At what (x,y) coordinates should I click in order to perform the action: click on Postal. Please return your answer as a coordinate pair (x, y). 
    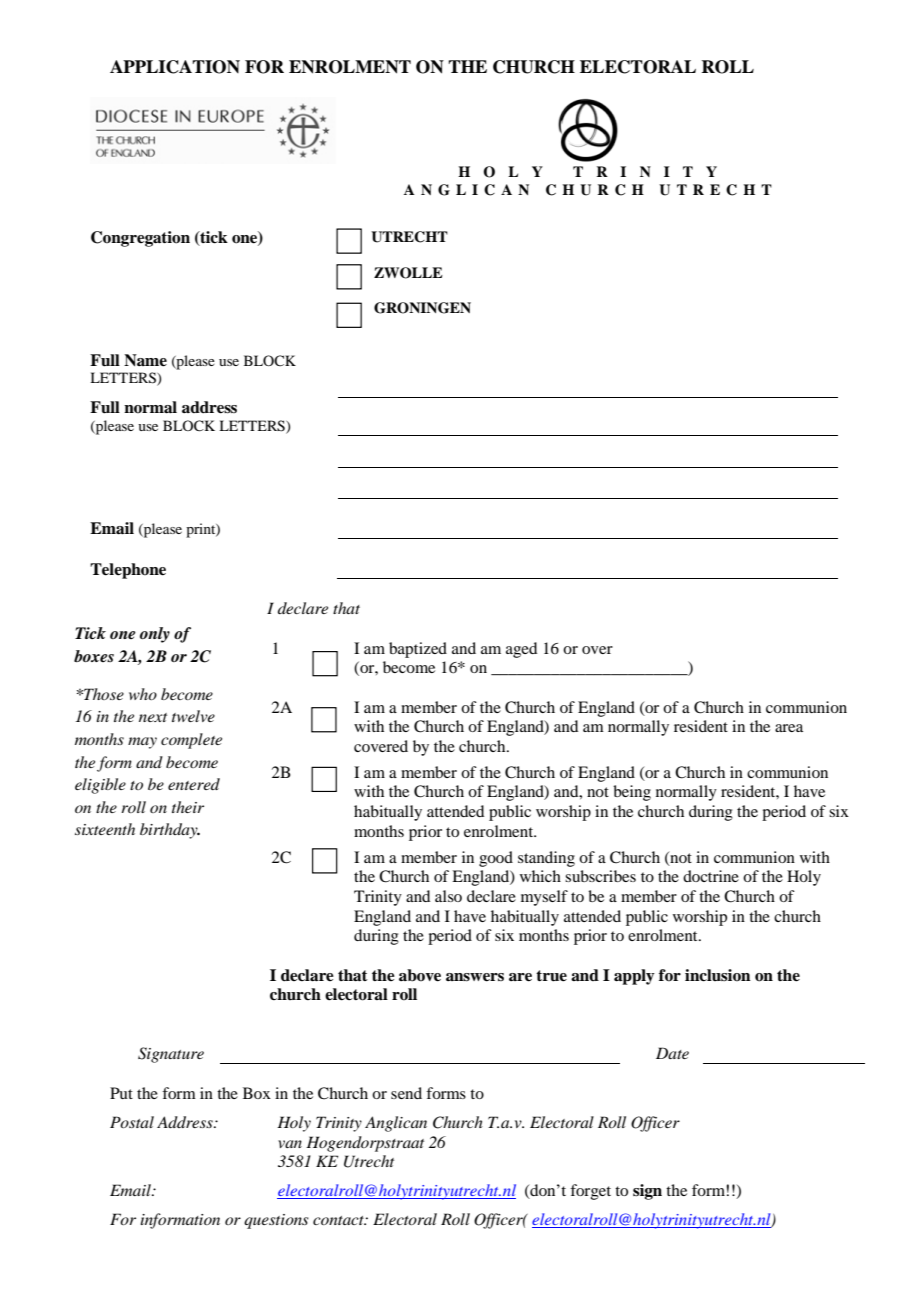
    Looking at the image, I should click on (132, 1122).
